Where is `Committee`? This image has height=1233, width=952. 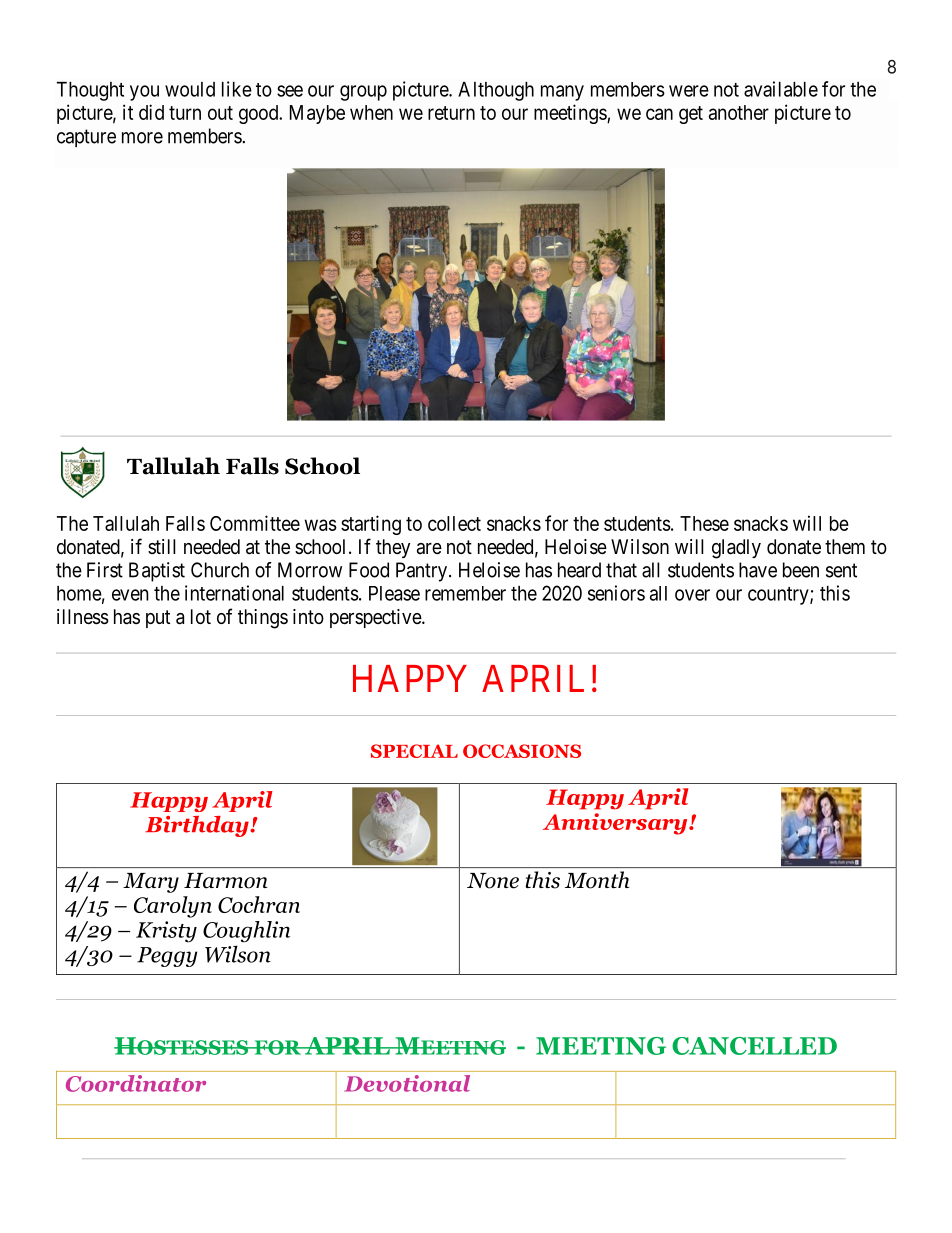 Committee is located at coordinates (255, 523).
